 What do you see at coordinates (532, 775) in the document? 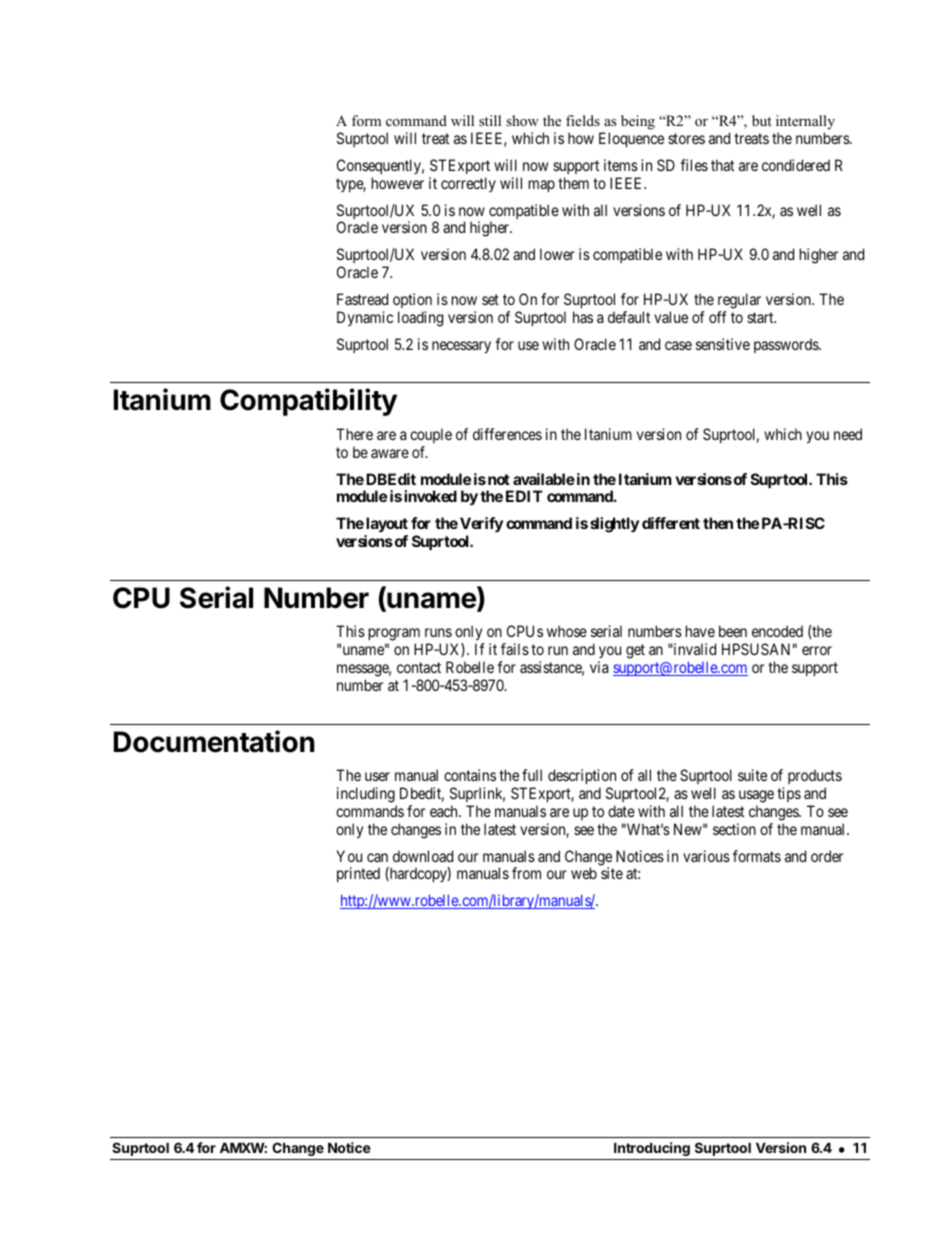
I see `full` at bounding box center [532, 775].
